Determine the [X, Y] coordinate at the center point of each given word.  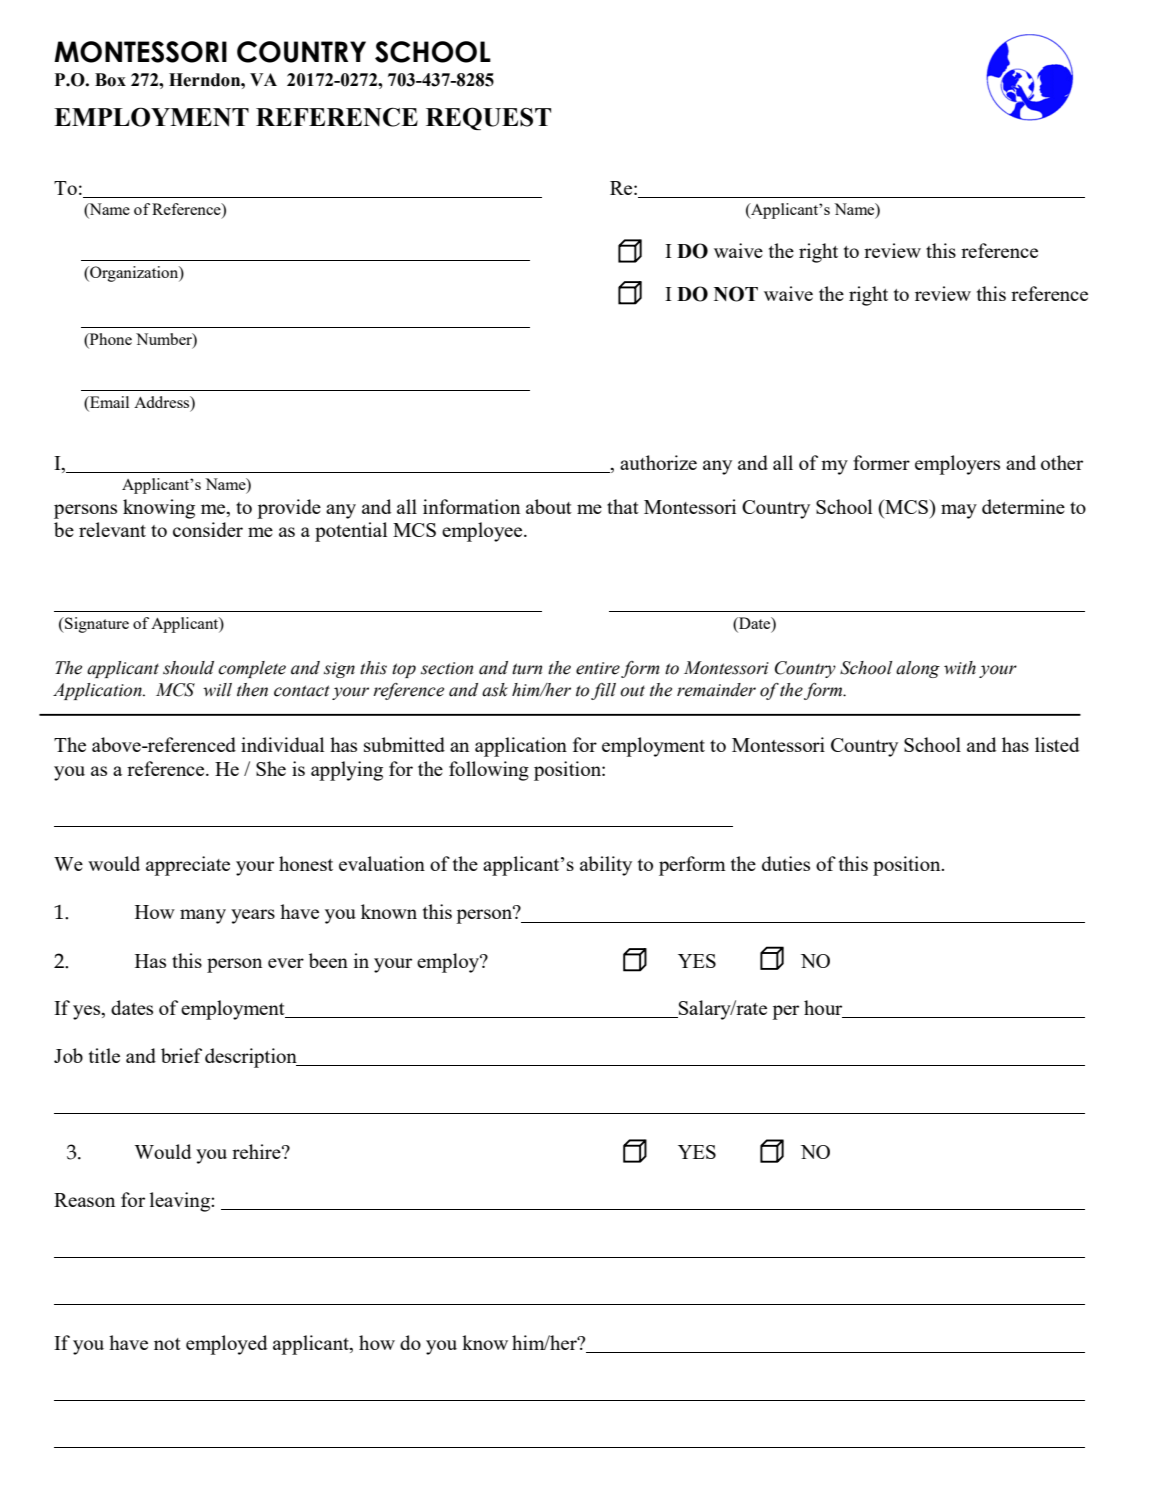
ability [606, 866]
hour [824, 1009]
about [549, 506]
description [252, 1058]
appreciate [188, 866]
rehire [257, 1151]
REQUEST [488, 118]
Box [110, 80]
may [959, 511]
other [1062, 462]
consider [208, 529]
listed [1057, 744]
